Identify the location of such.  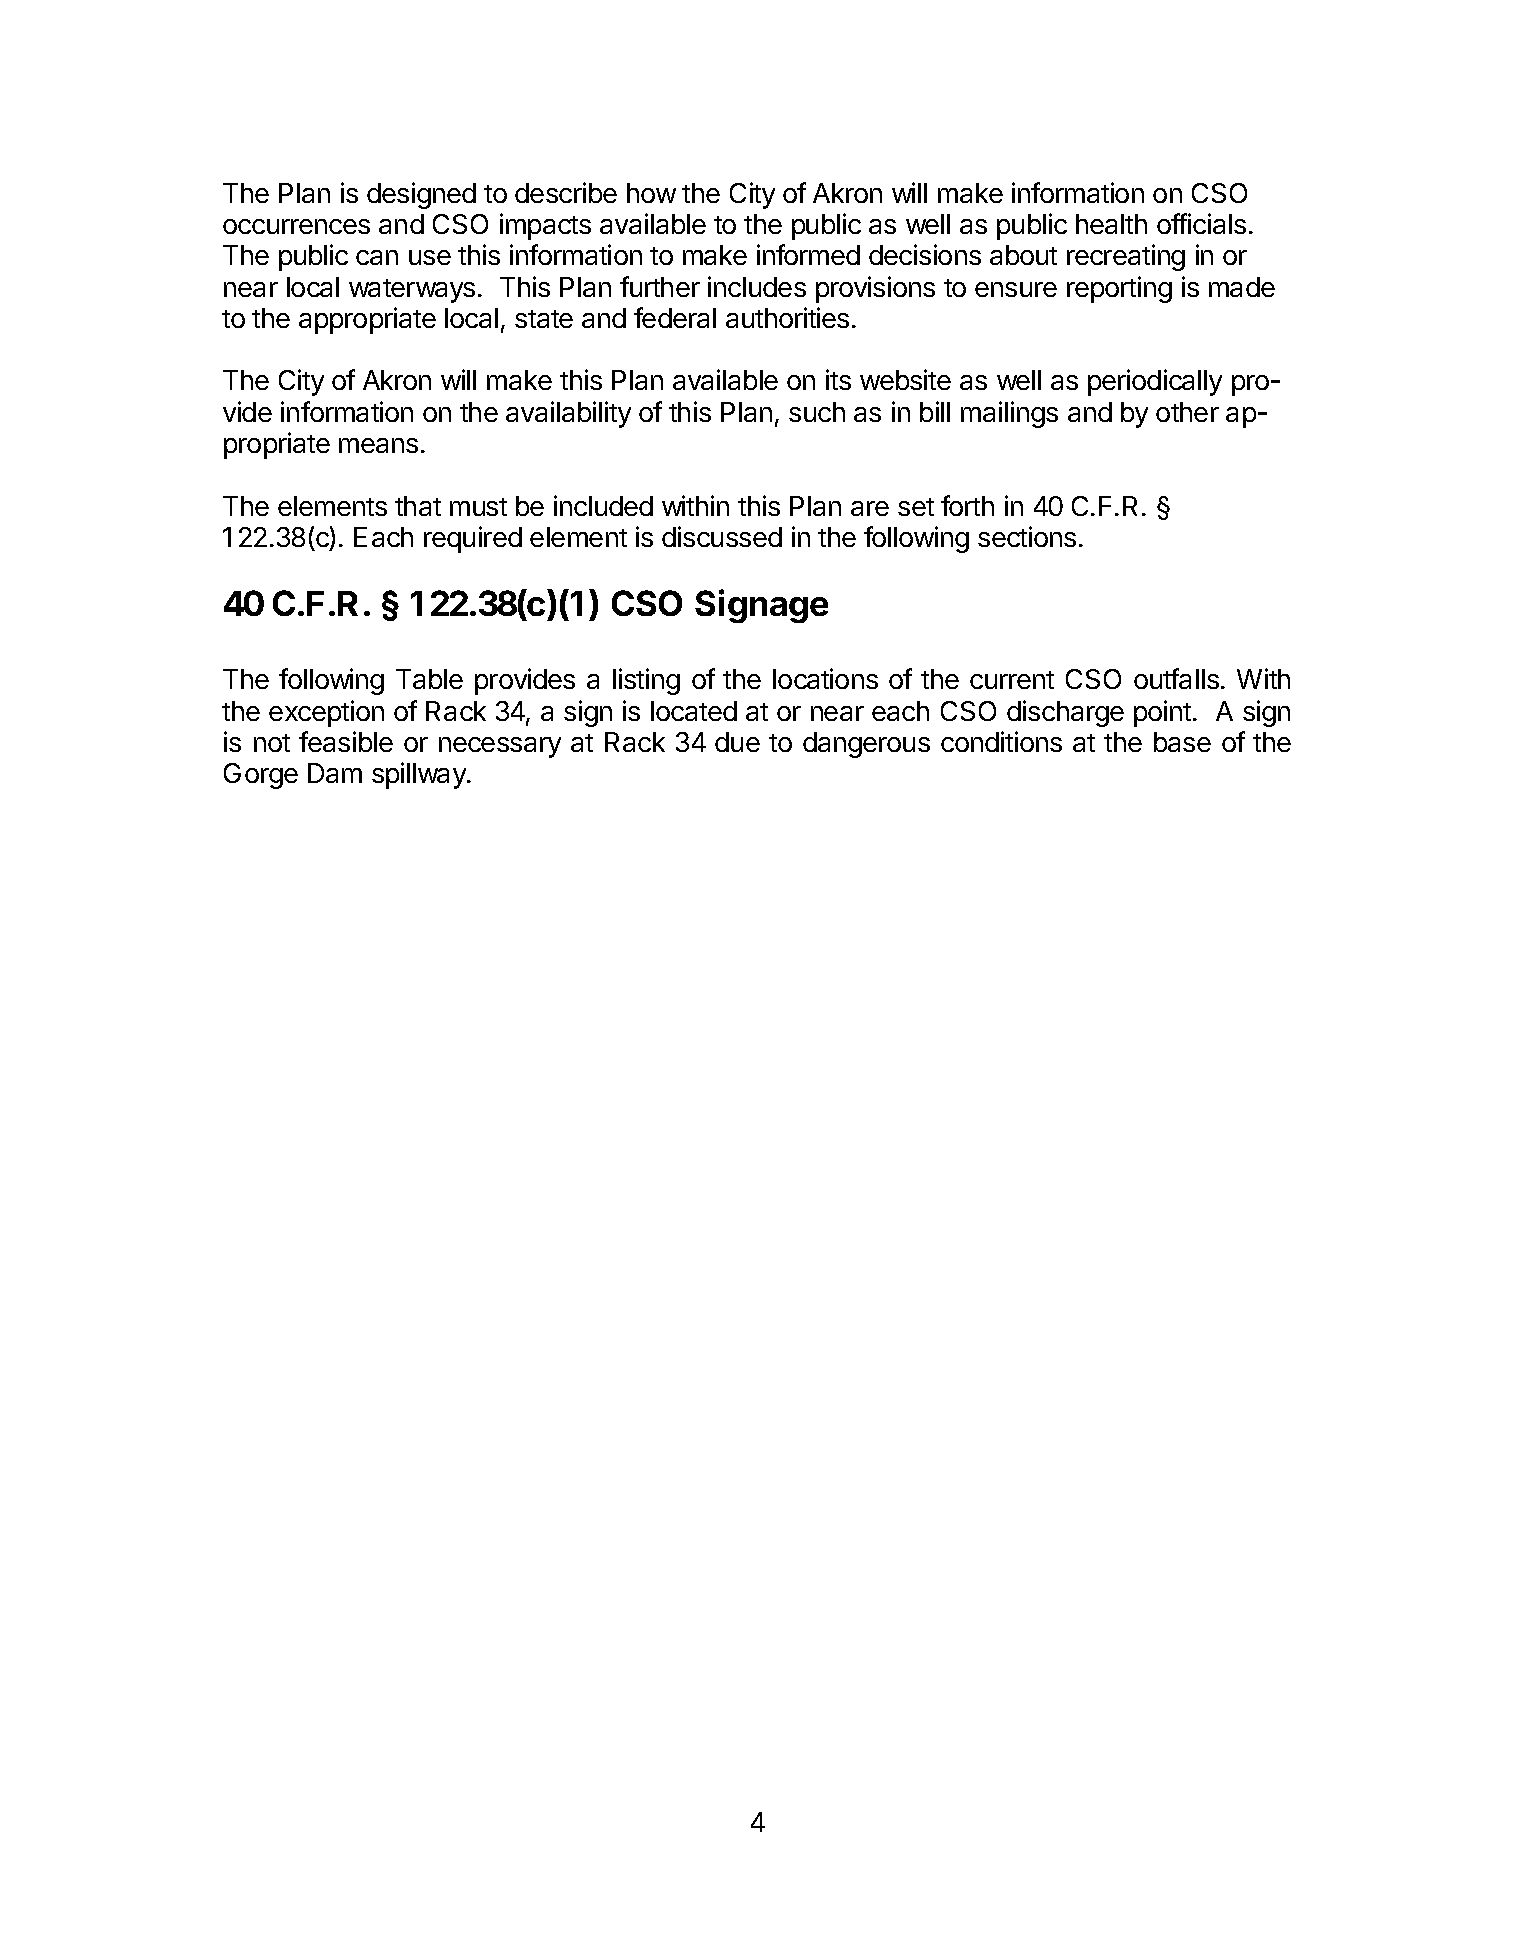
(817, 412).
